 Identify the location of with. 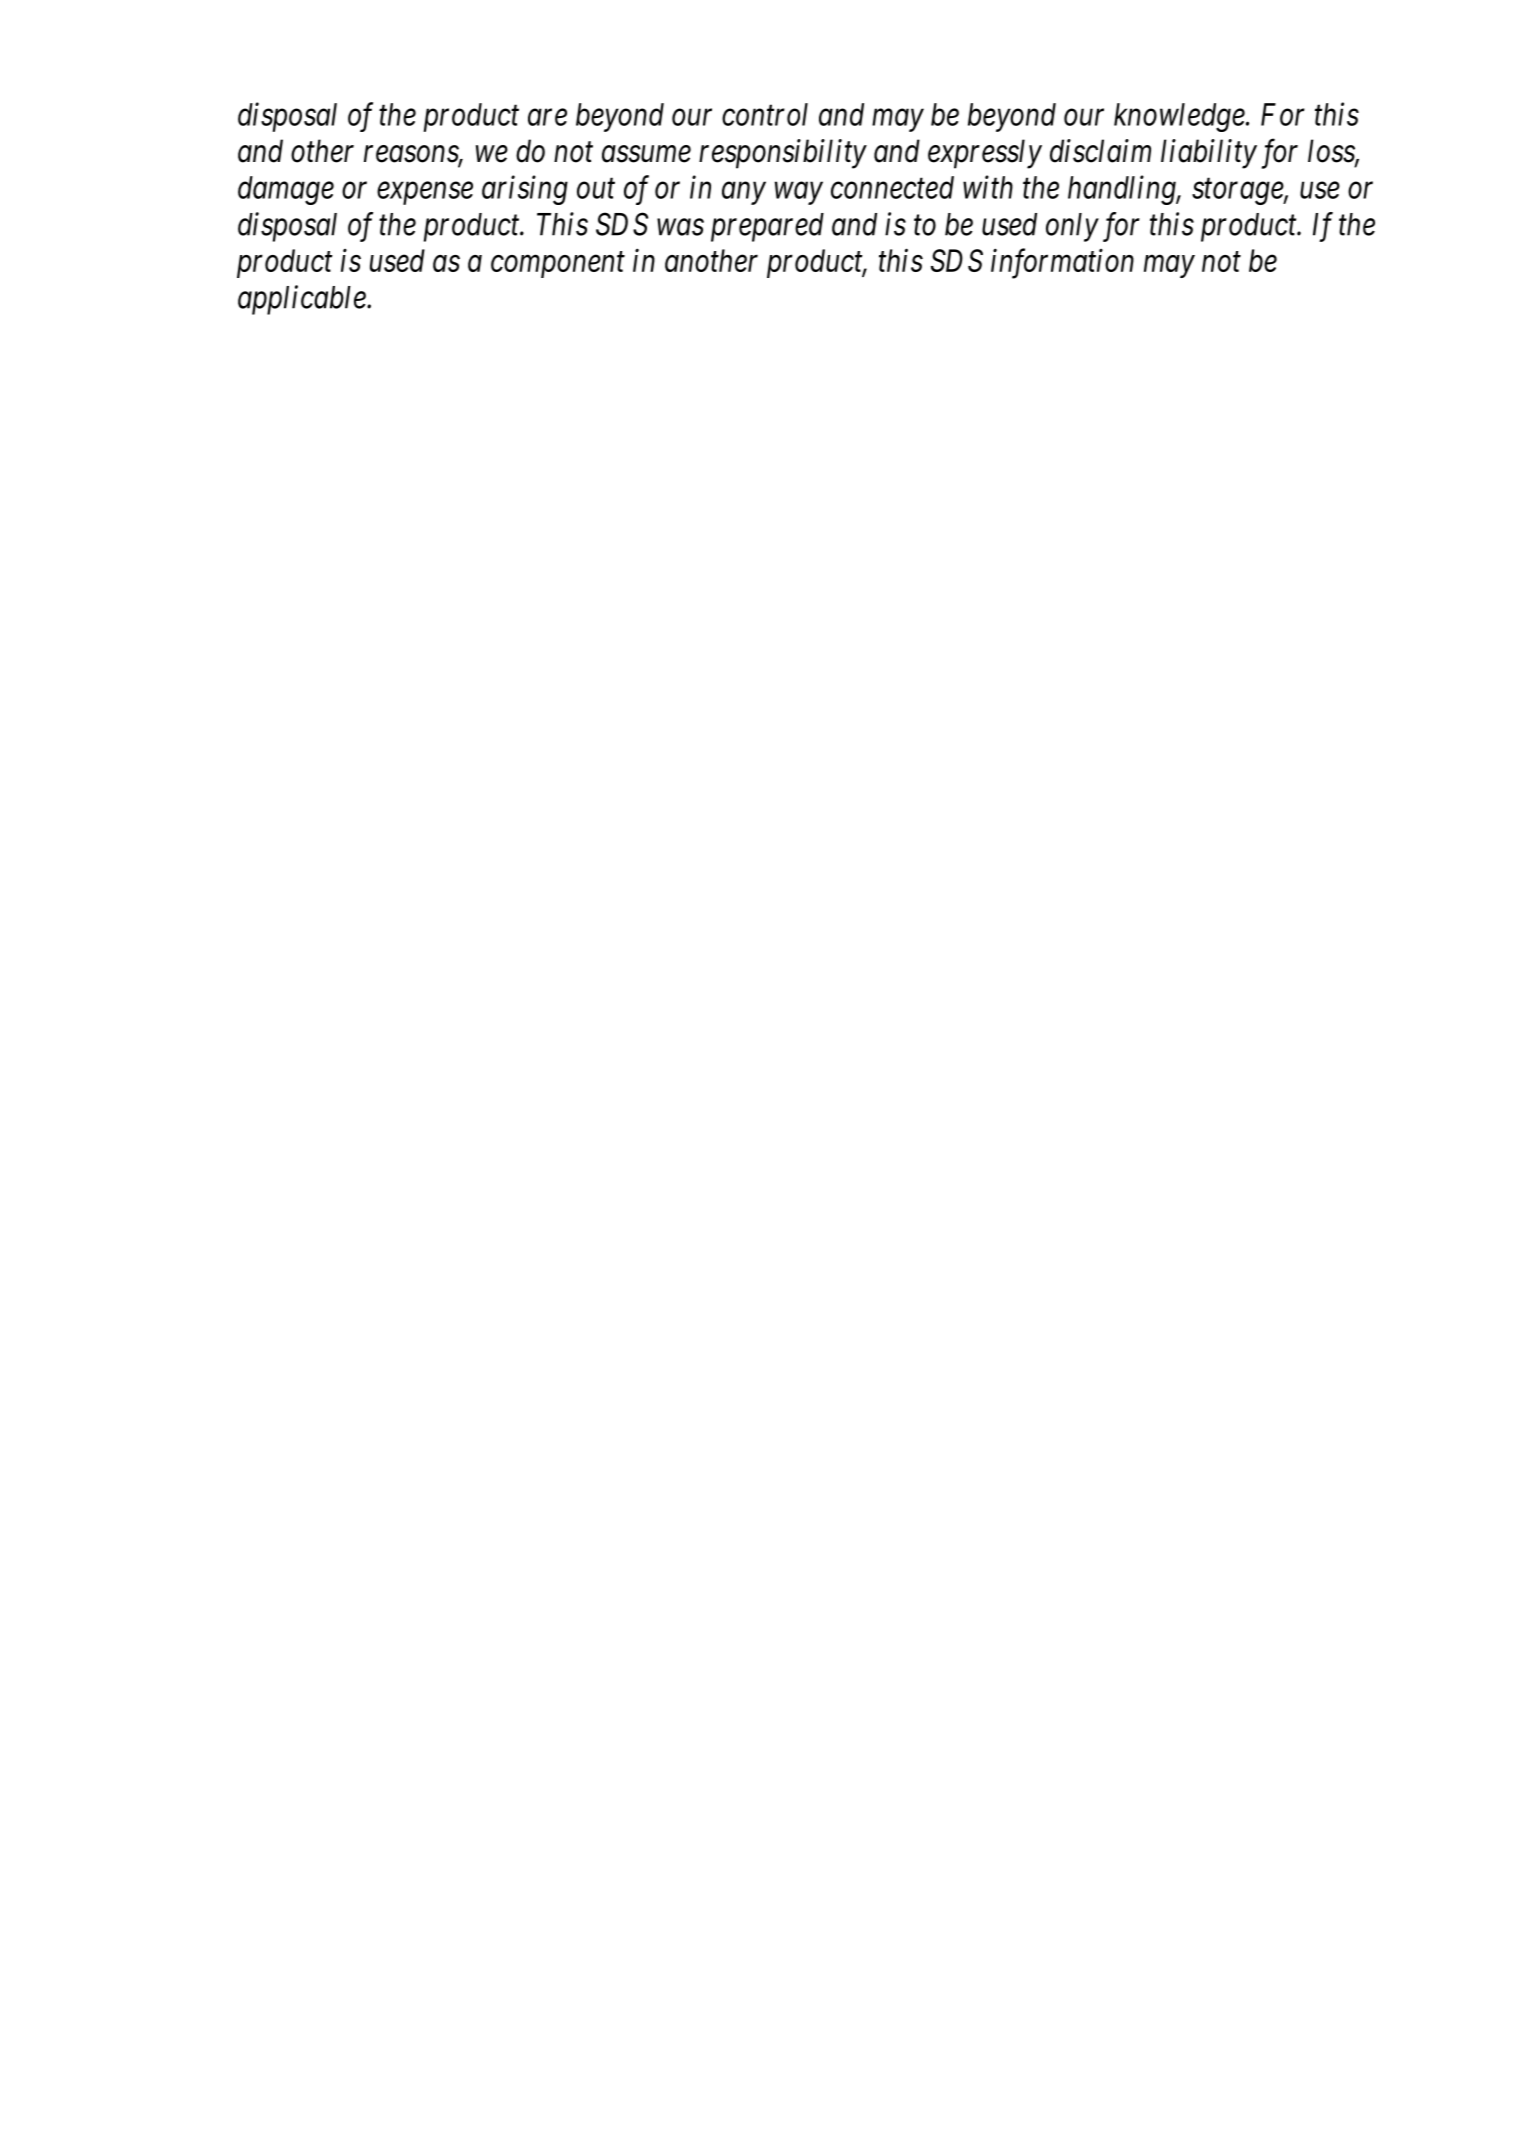
(988, 187).
